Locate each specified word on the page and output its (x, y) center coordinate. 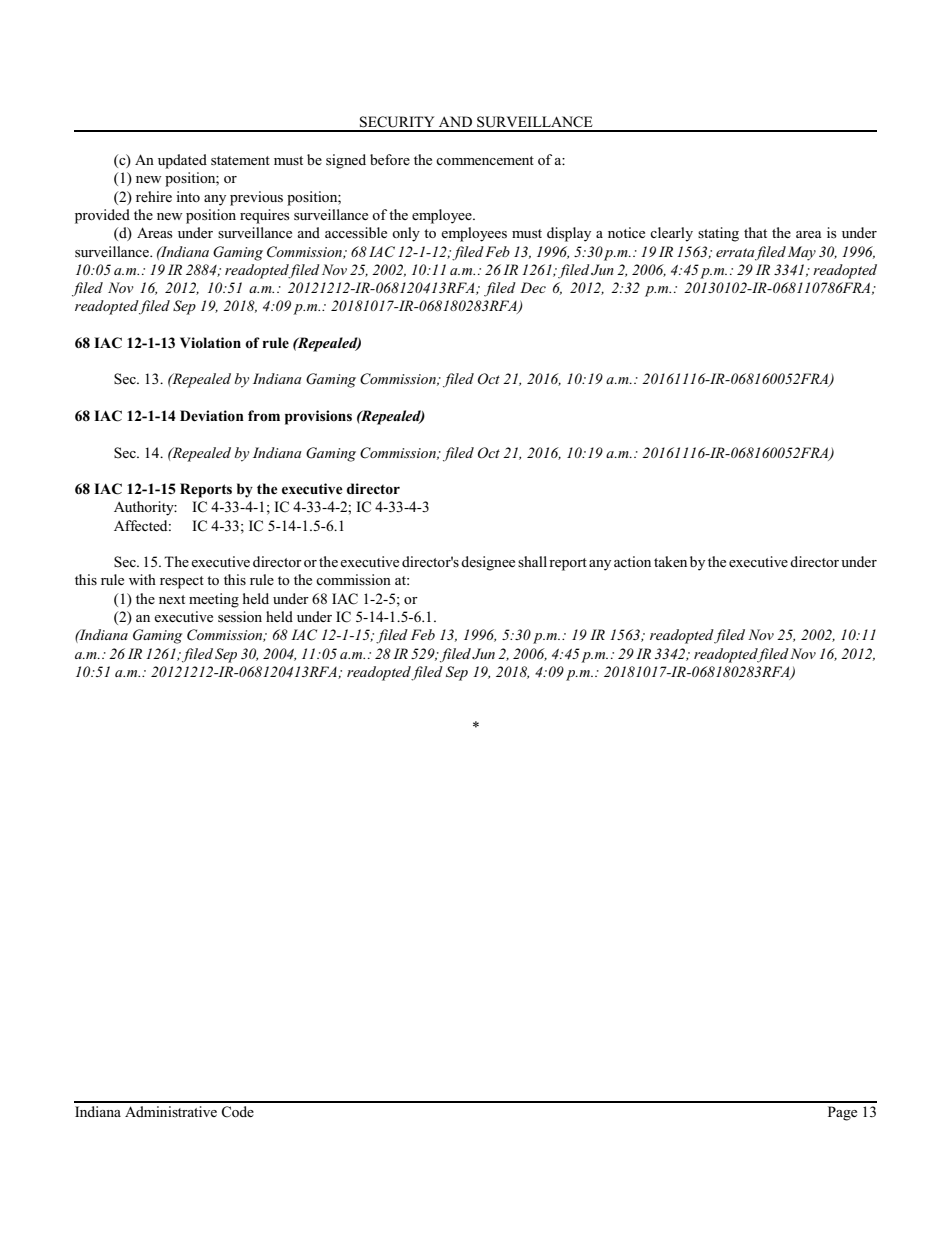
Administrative (171, 1111)
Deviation (212, 416)
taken (670, 561)
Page (842, 1113)
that (755, 232)
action (632, 561)
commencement (485, 160)
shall (532, 561)
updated (182, 161)
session (240, 617)
